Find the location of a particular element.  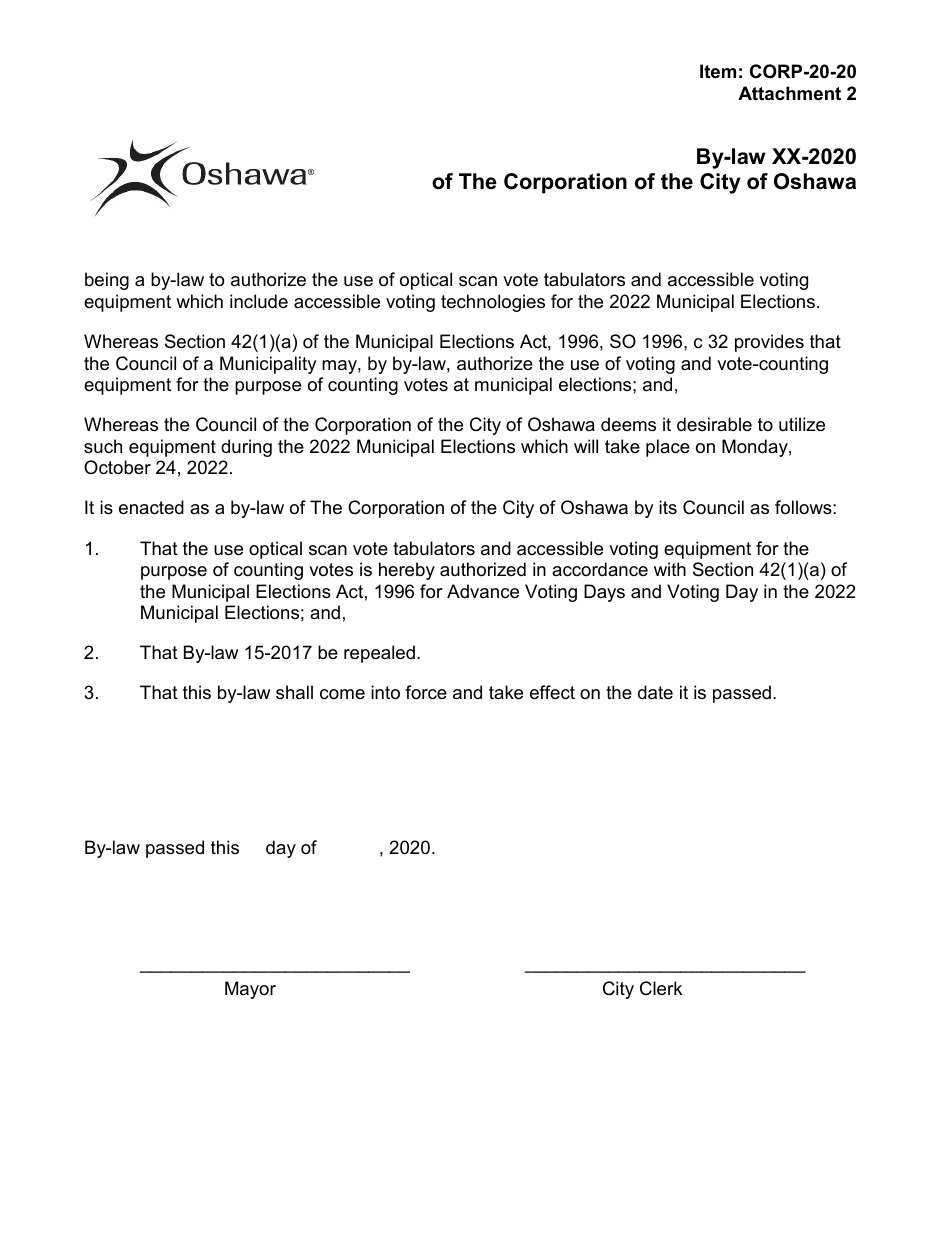

being is located at coordinates (107, 281).
